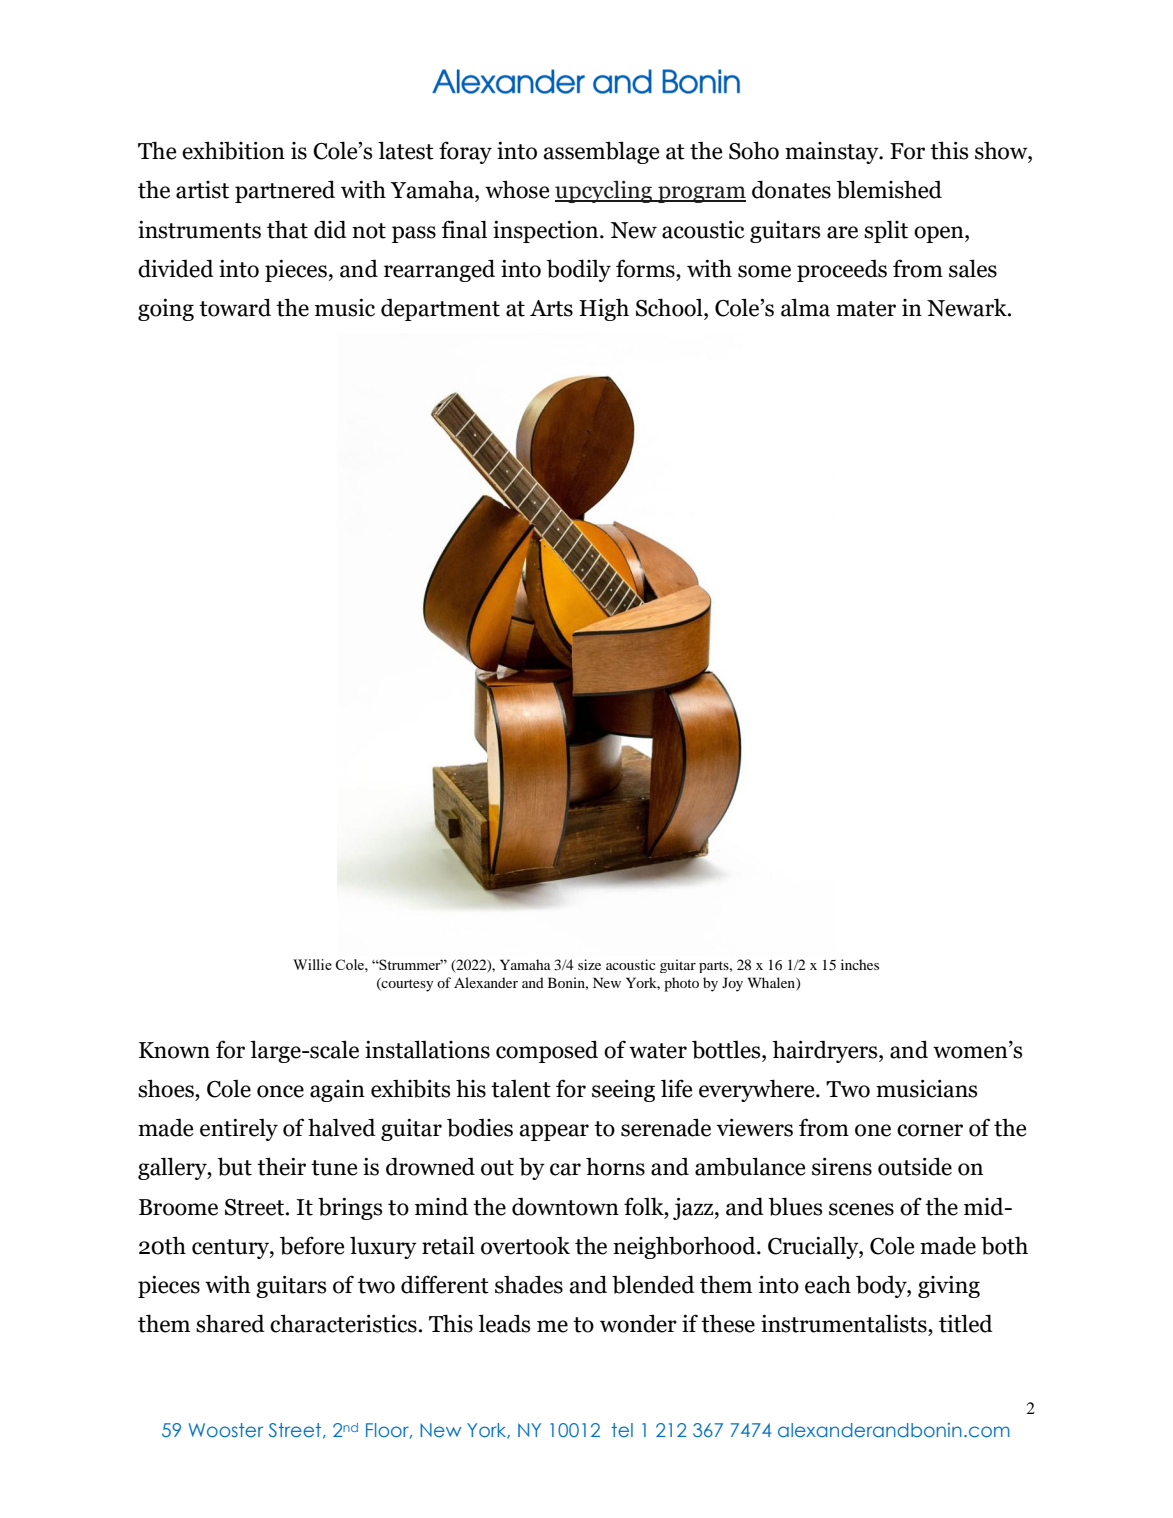 The height and width of the screenshot is (1518, 1173). I want to click on blemished, so click(889, 189).
